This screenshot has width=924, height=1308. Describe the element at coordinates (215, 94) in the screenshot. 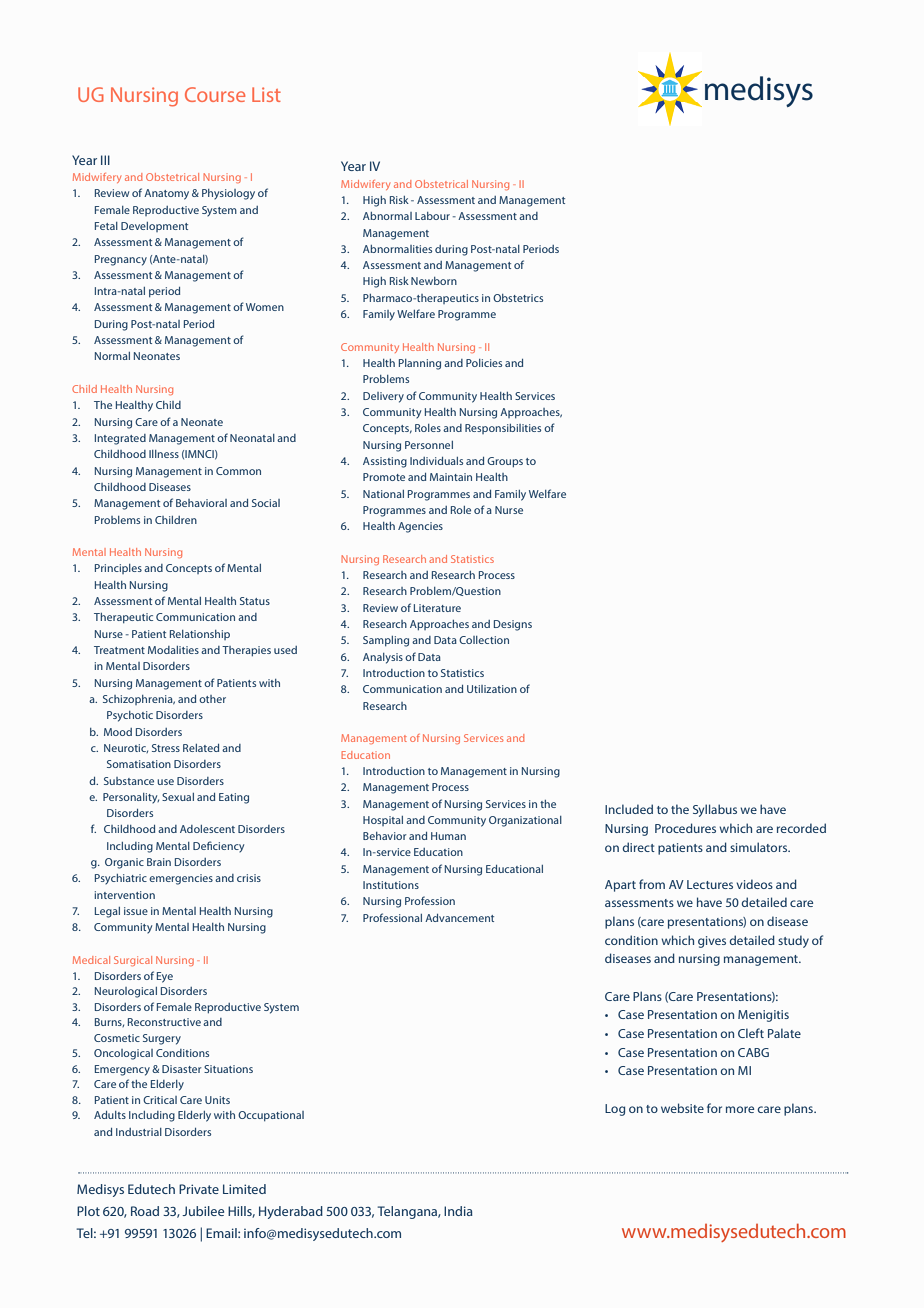

I see `Course` at that location.
